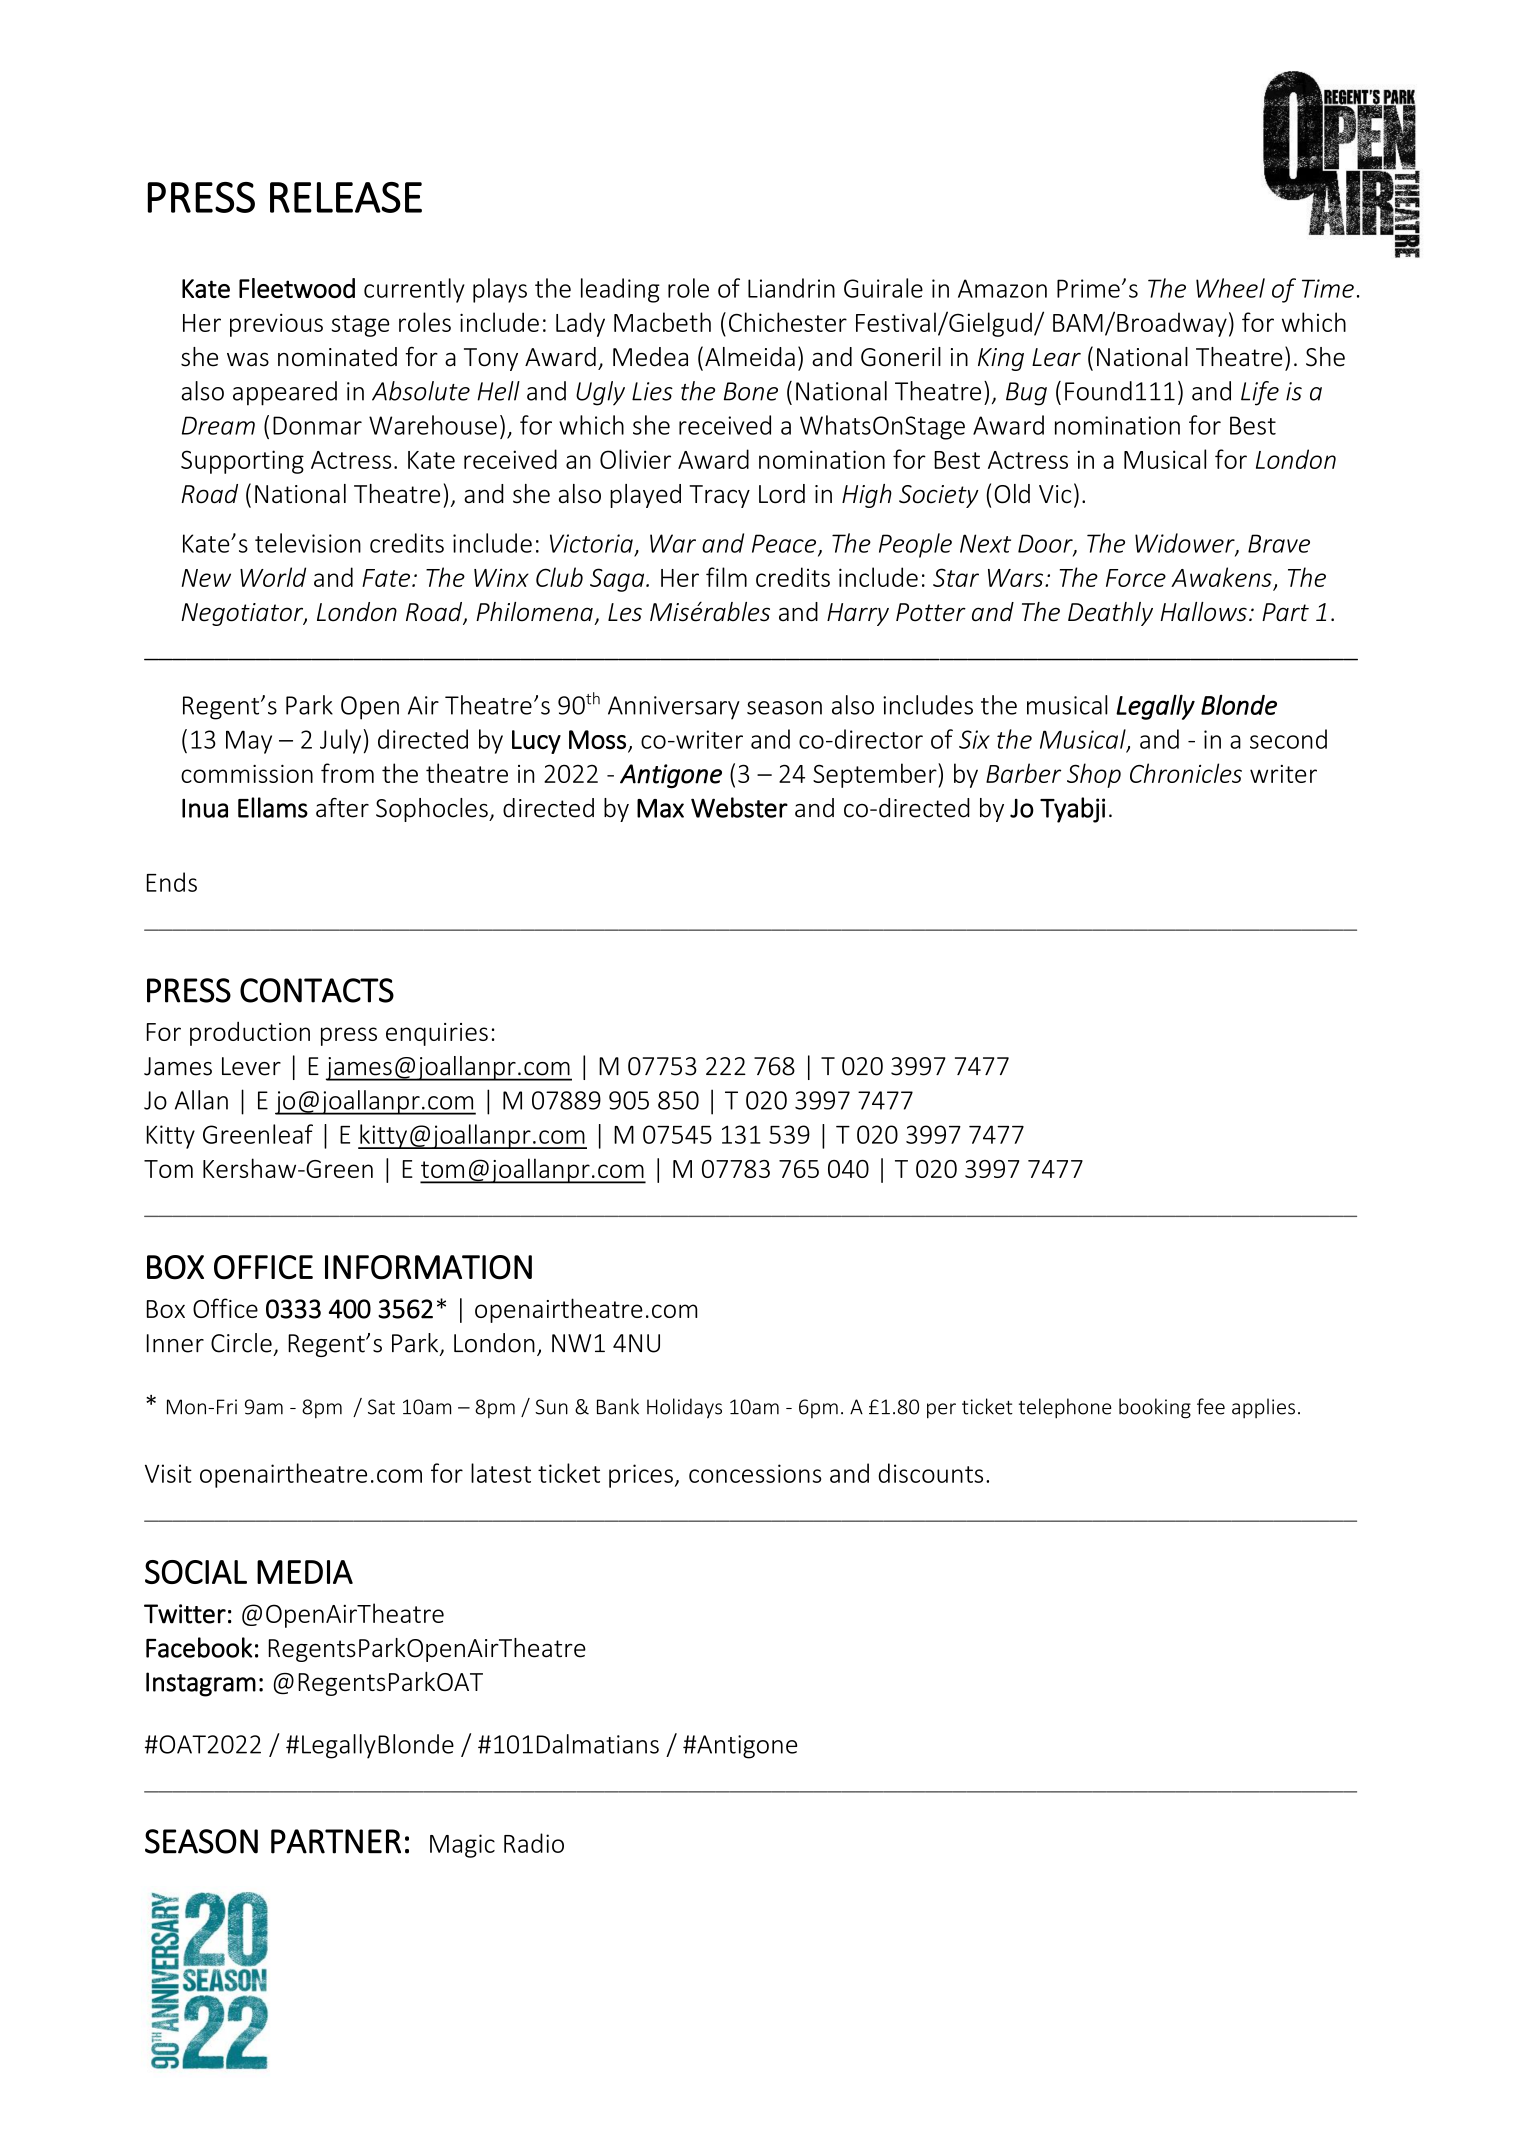  What do you see at coordinates (726, 577) in the screenshot?
I see `film` at bounding box center [726, 577].
